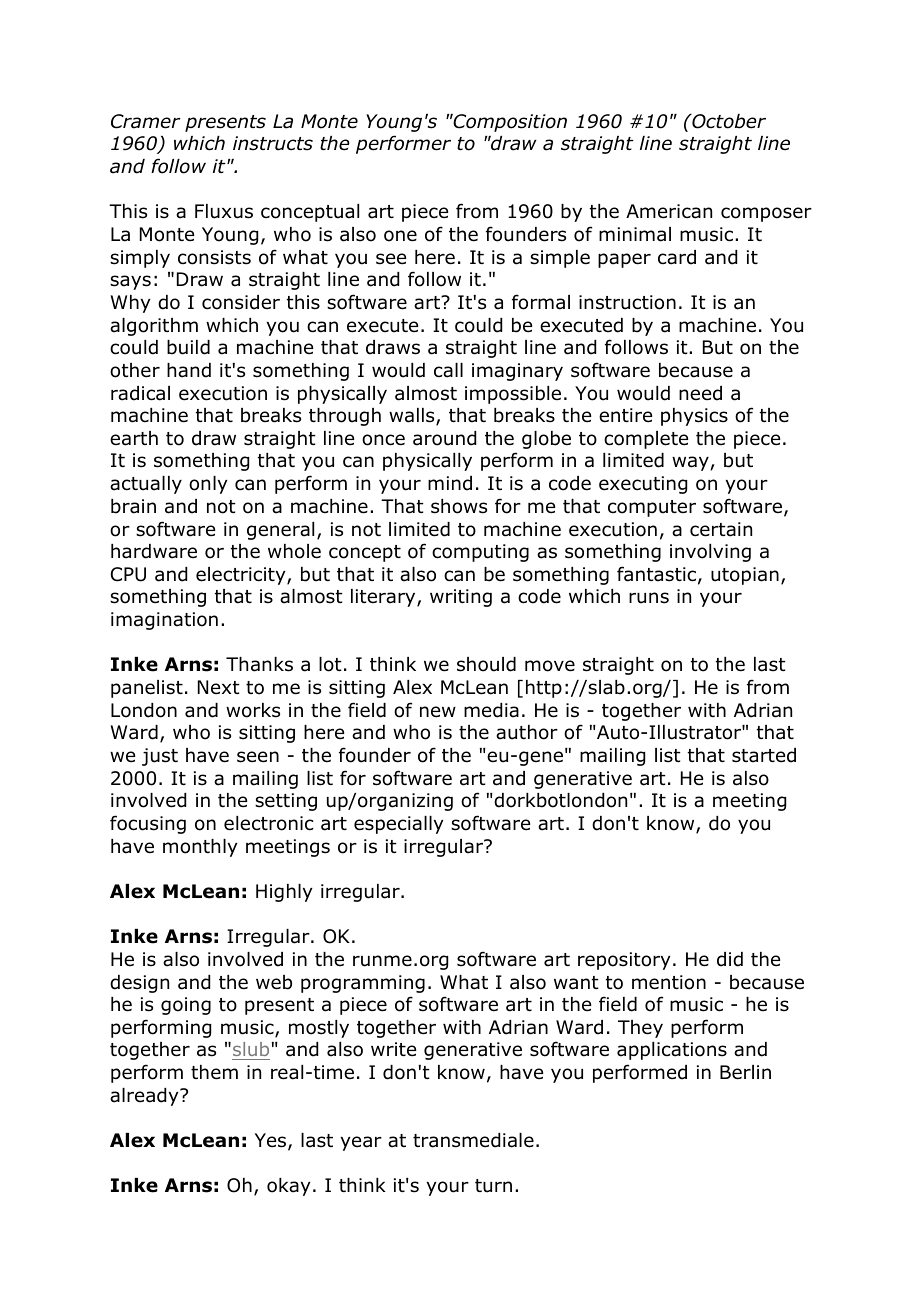  What do you see at coordinates (189, 370) in the screenshot?
I see `hand` at bounding box center [189, 370].
